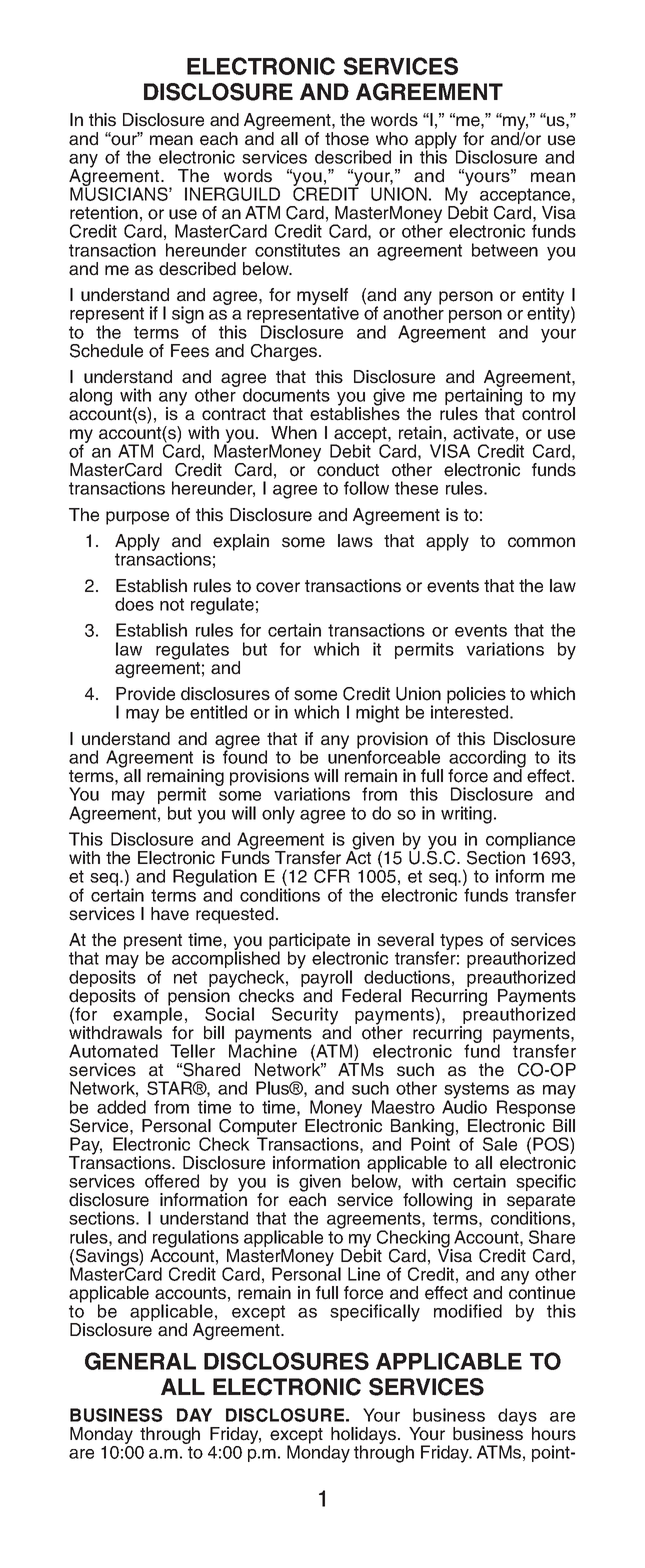 The image size is (645, 1568). What do you see at coordinates (505, 250) in the screenshot?
I see `between` at bounding box center [505, 250].
